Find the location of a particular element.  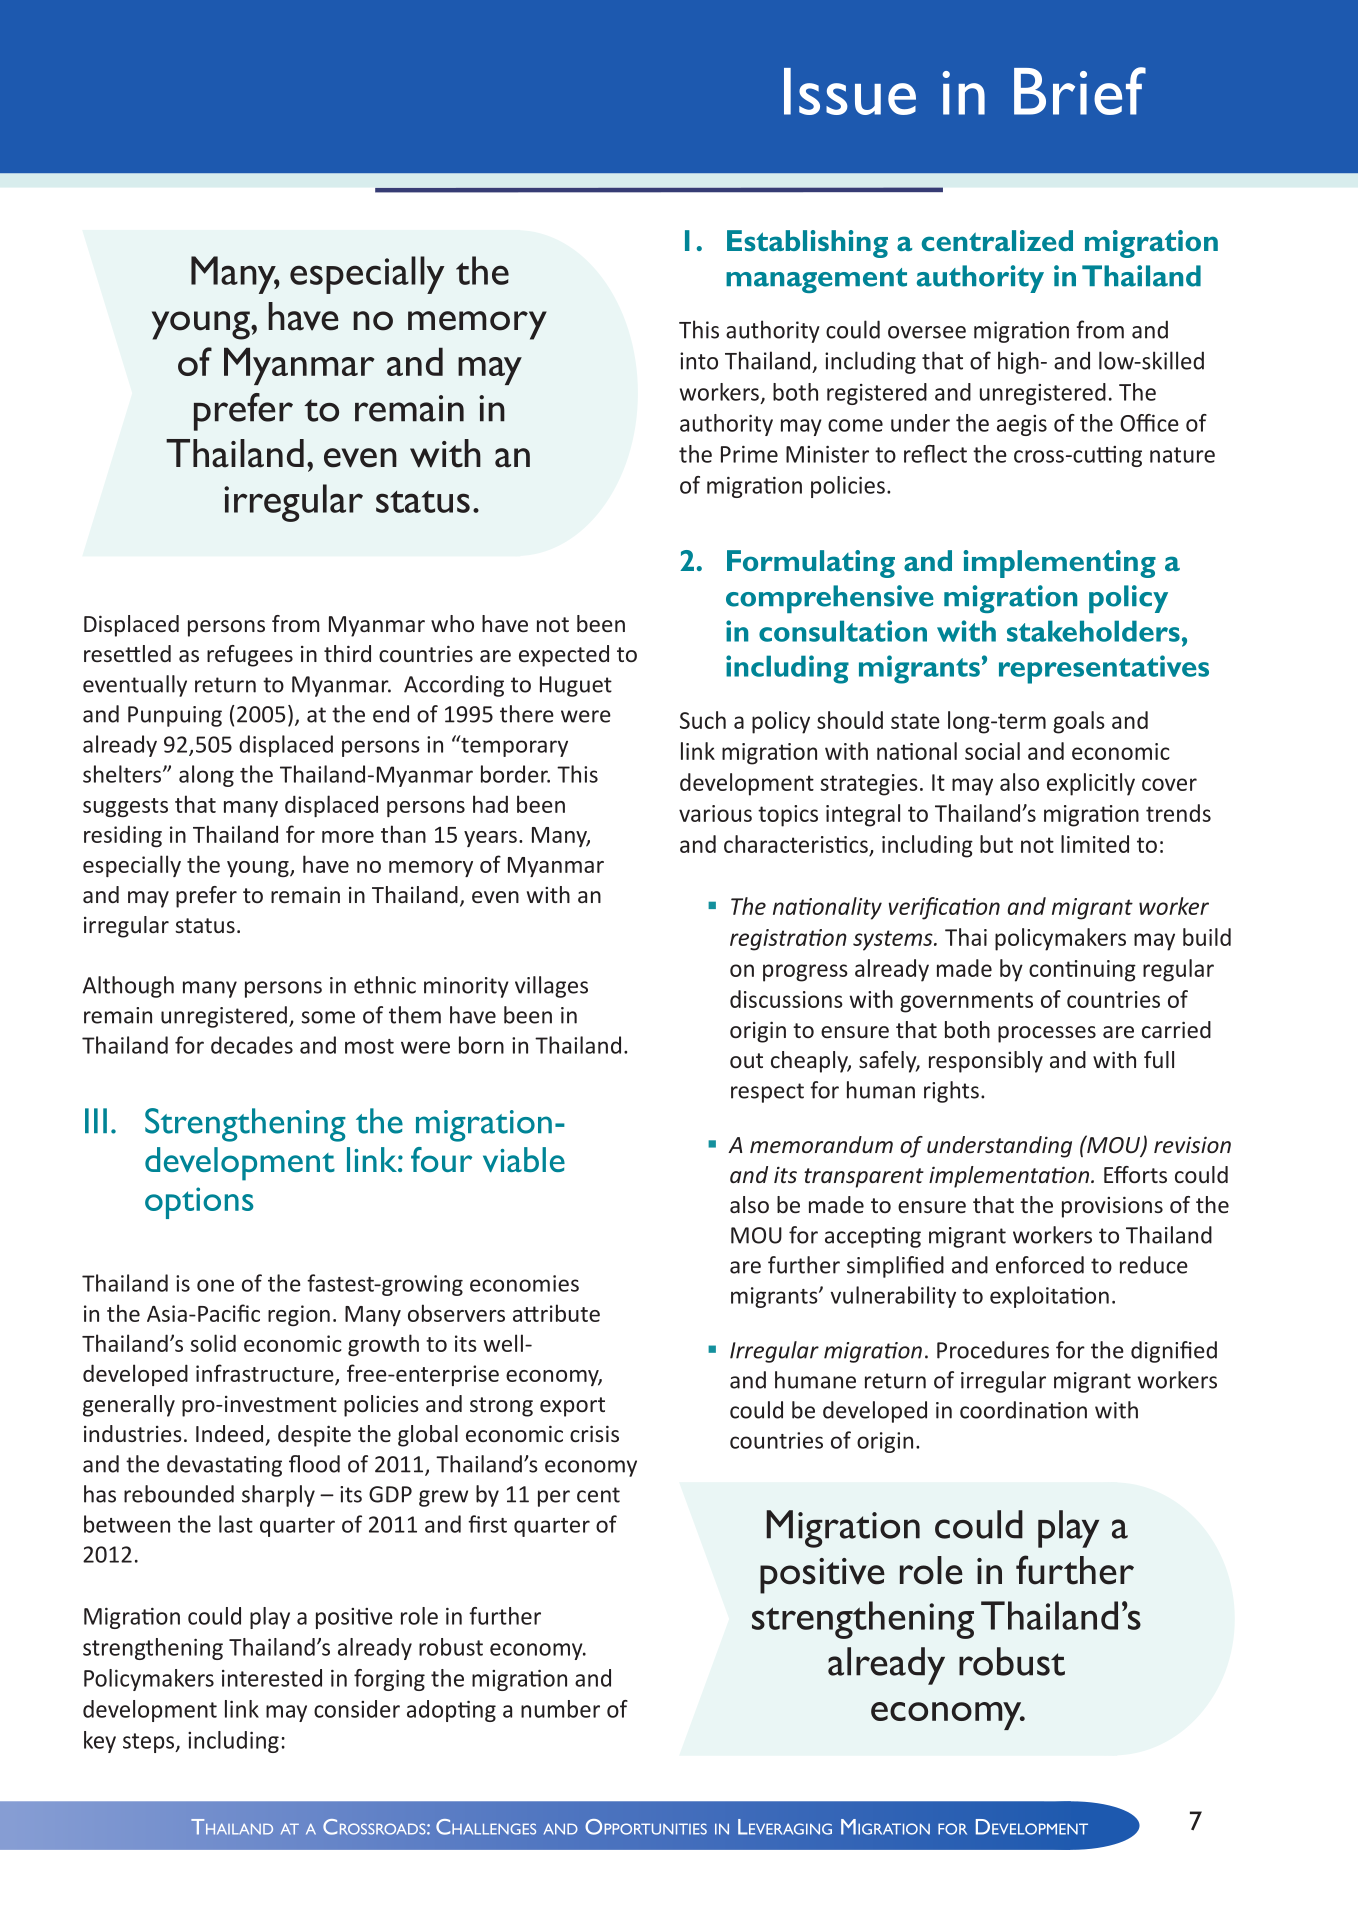

into is located at coordinates (699, 361).
